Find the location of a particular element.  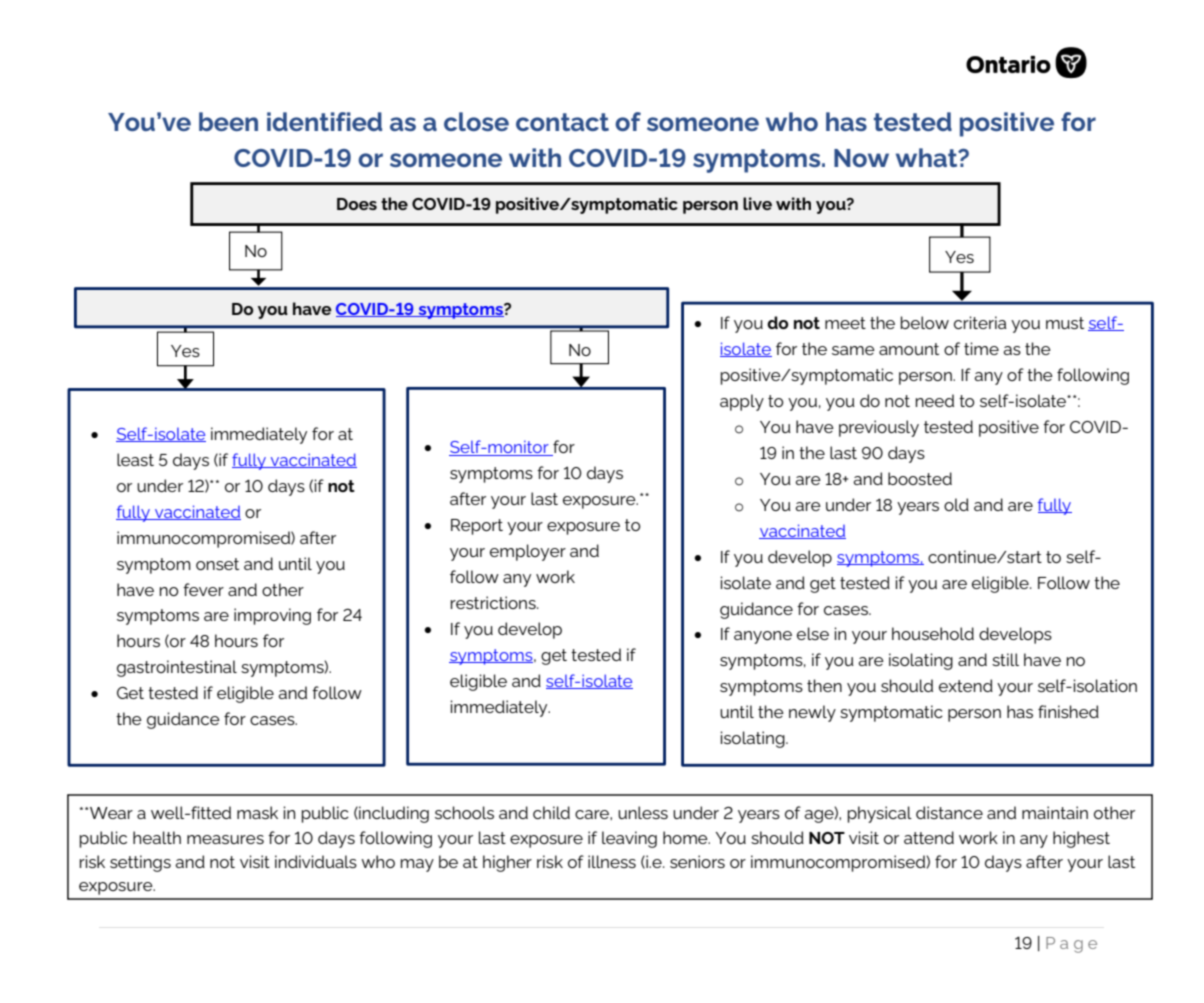

improving is located at coordinates (272, 616).
